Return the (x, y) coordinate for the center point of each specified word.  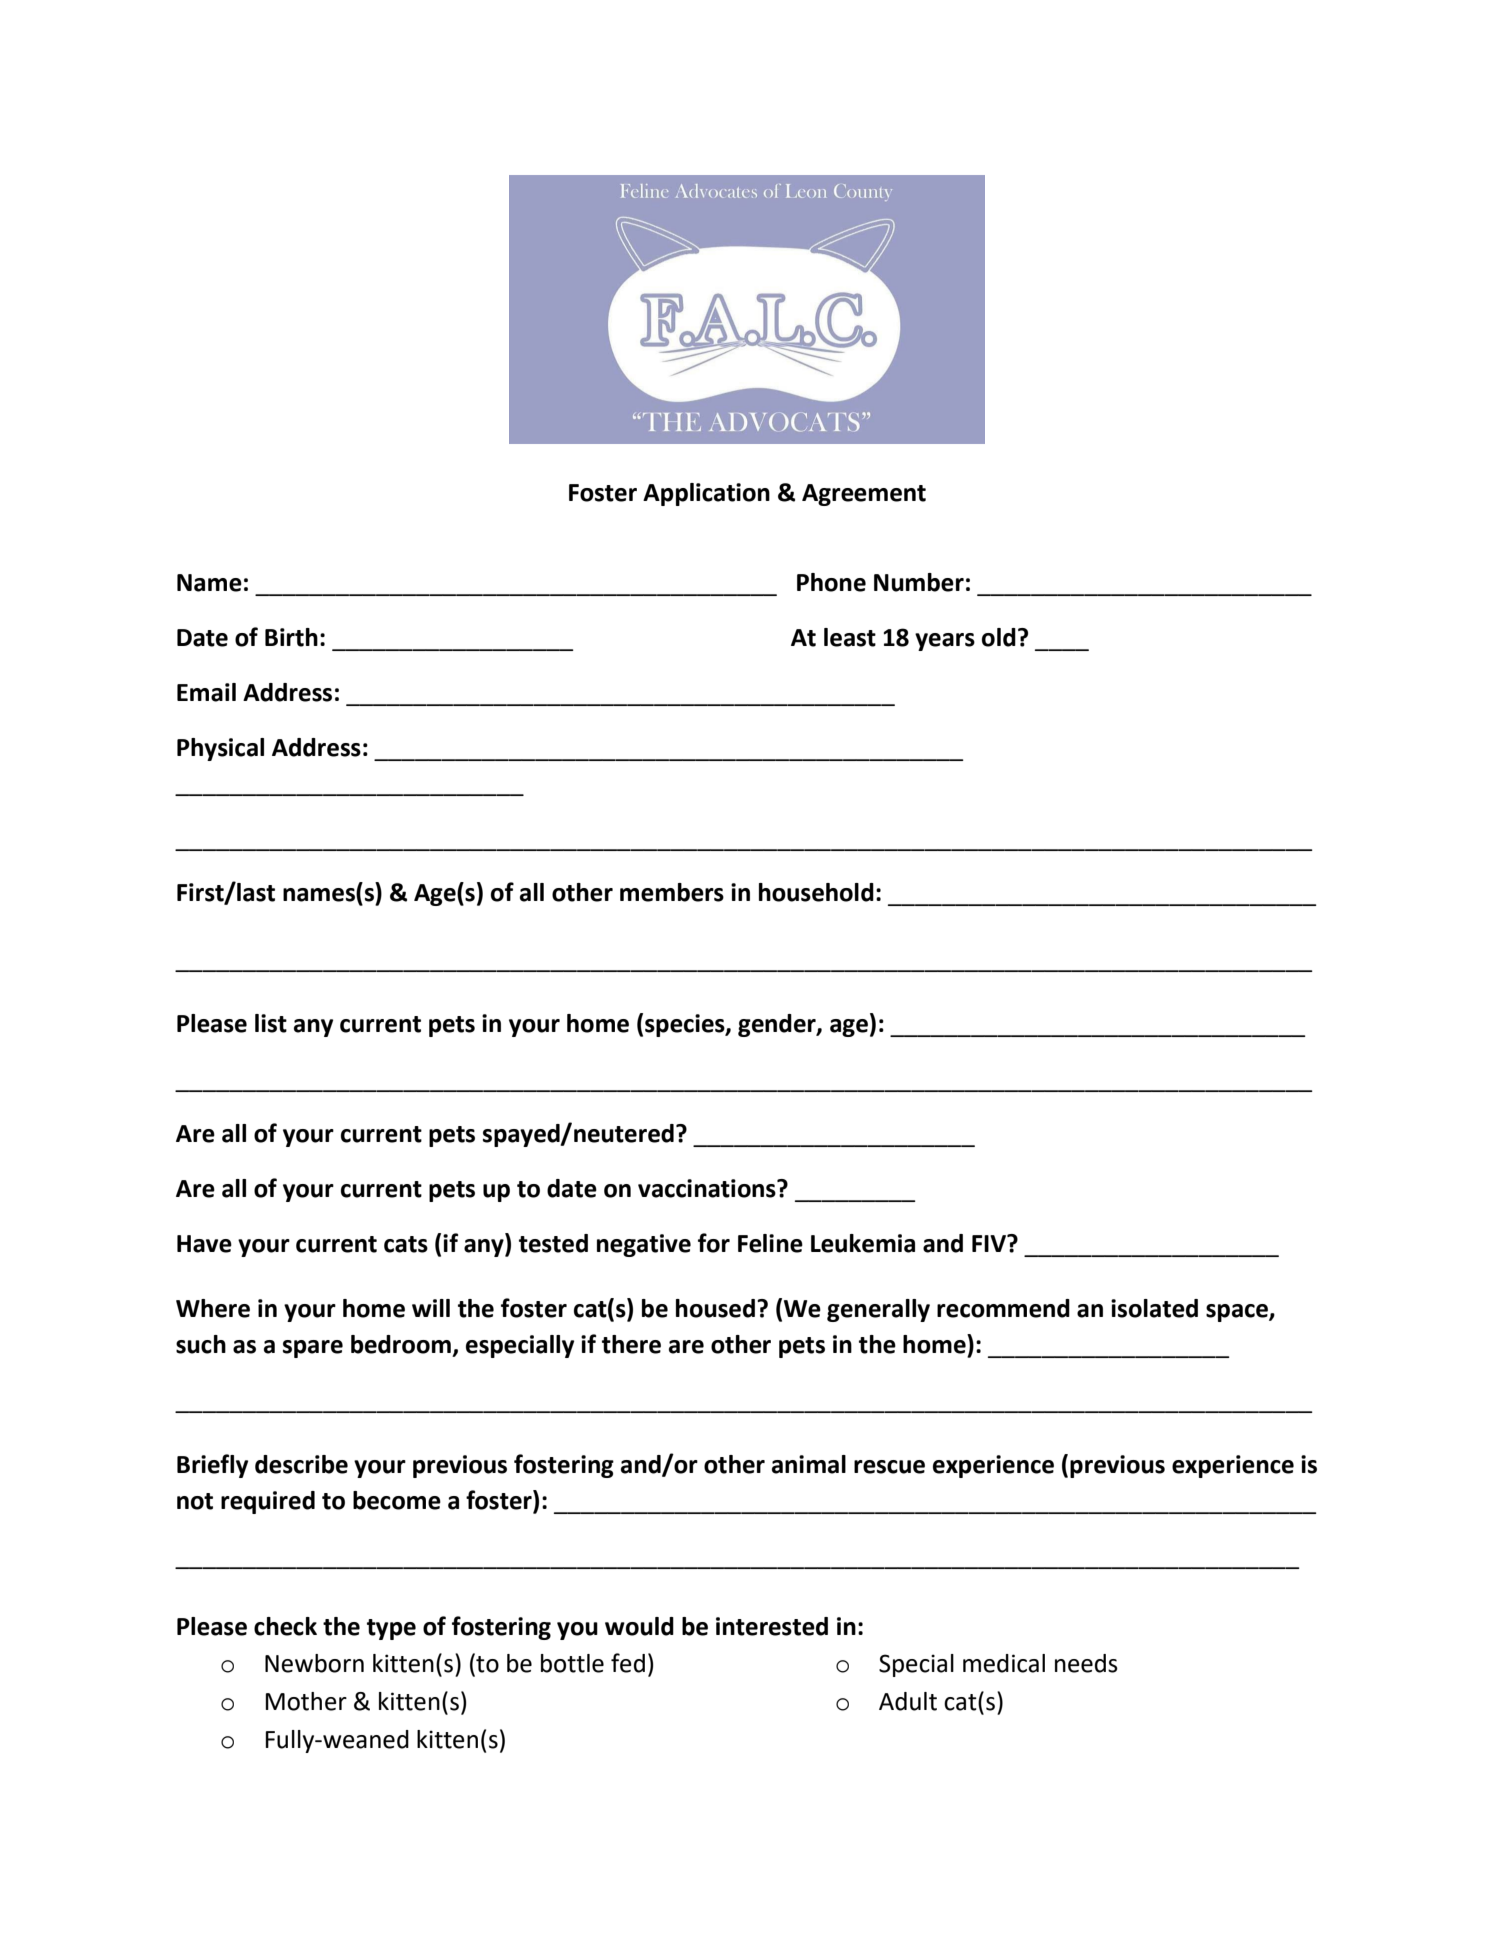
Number (919, 582)
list (271, 1023)
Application (706, 494)
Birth (291, 637)
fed (628, 1663)
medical (1004, 1663)
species (686, 1025)
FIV (990, 1243)
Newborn (314, 1663)
